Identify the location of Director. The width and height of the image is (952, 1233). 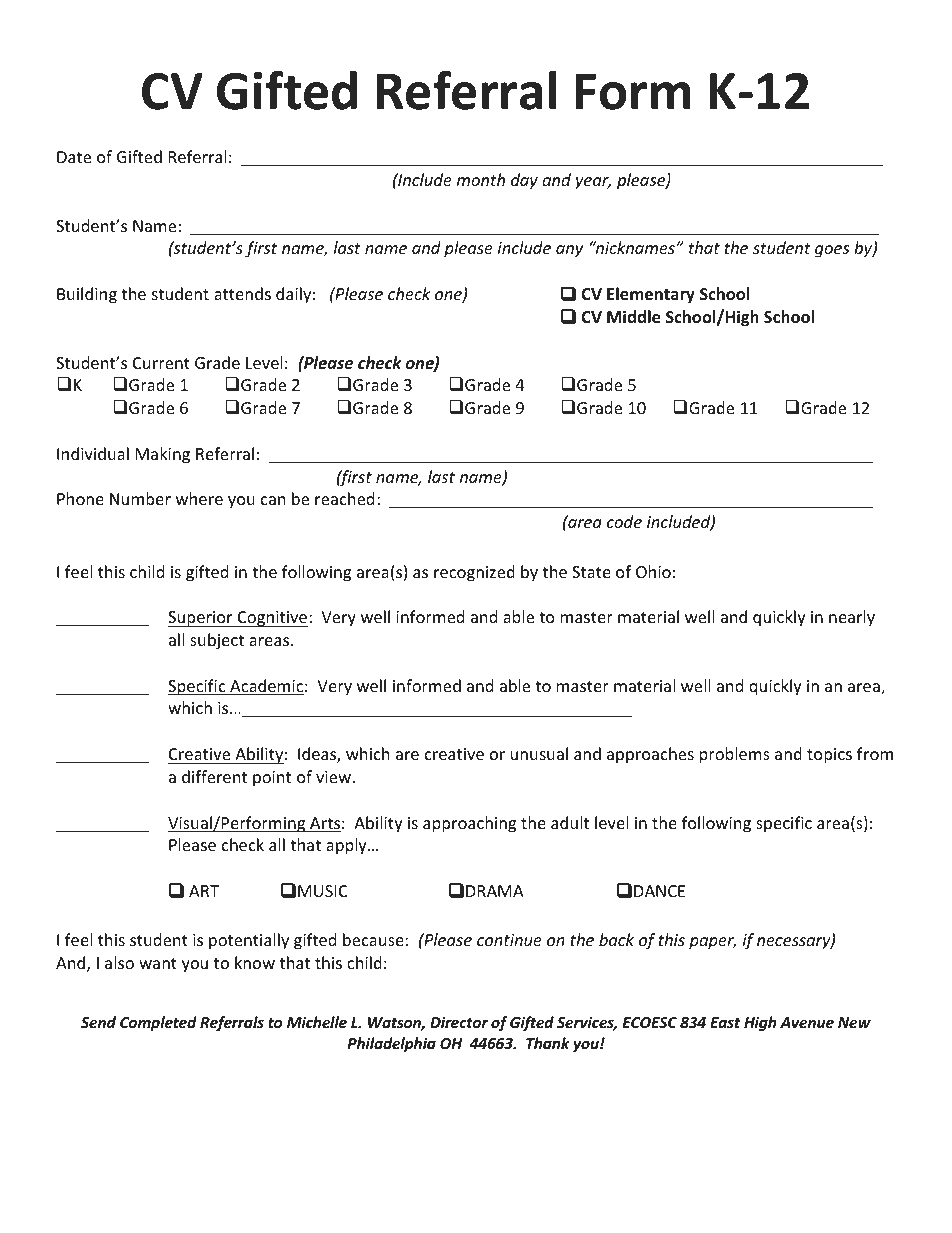
(459, 1022).
